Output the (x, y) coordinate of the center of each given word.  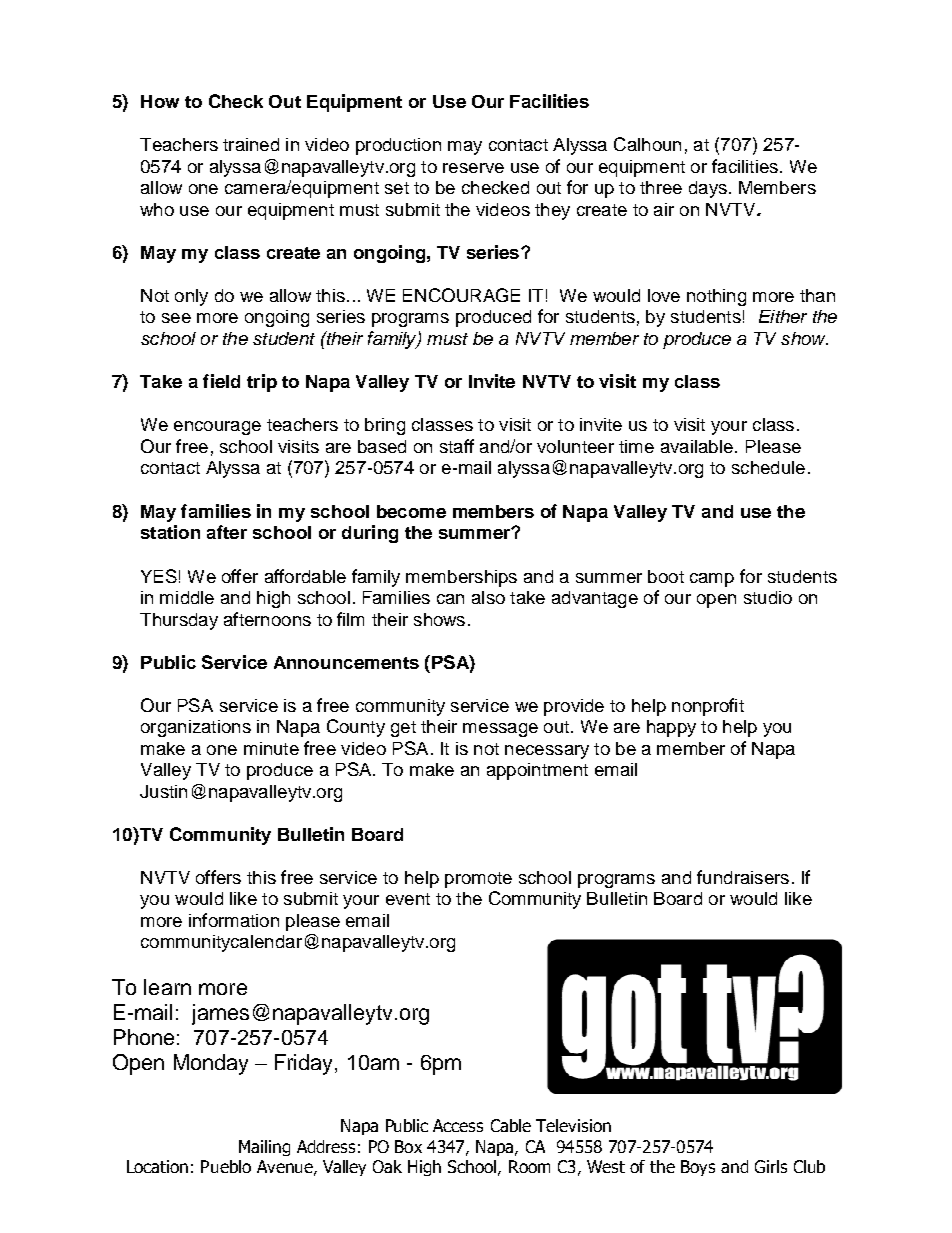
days (708, 189)
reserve (473, 168)
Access (458, 1125)
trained (251, 144)
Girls (771, 1166)
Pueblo (226, 1166)
